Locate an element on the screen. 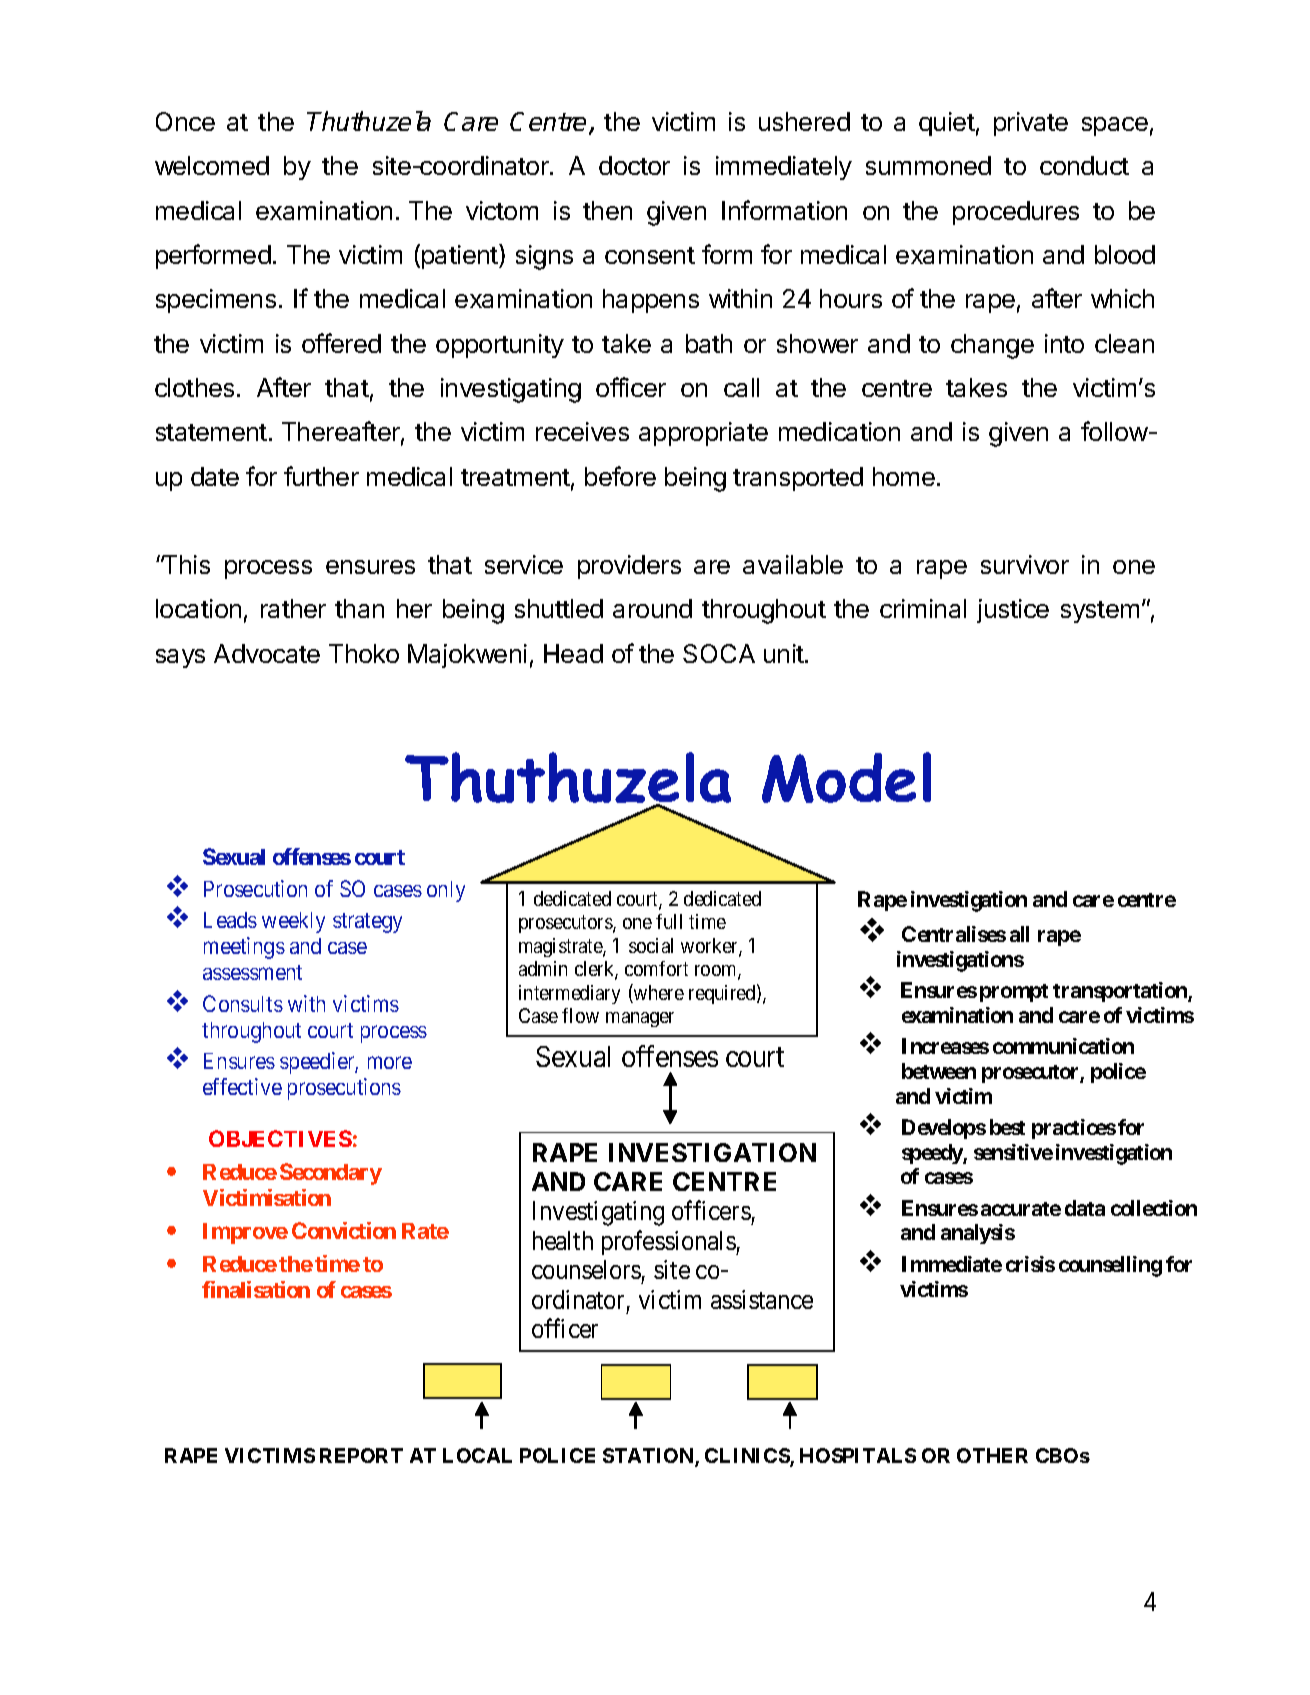 This screenshot has height=1695, width=1310. Model is located at coordinates (846, 777).
